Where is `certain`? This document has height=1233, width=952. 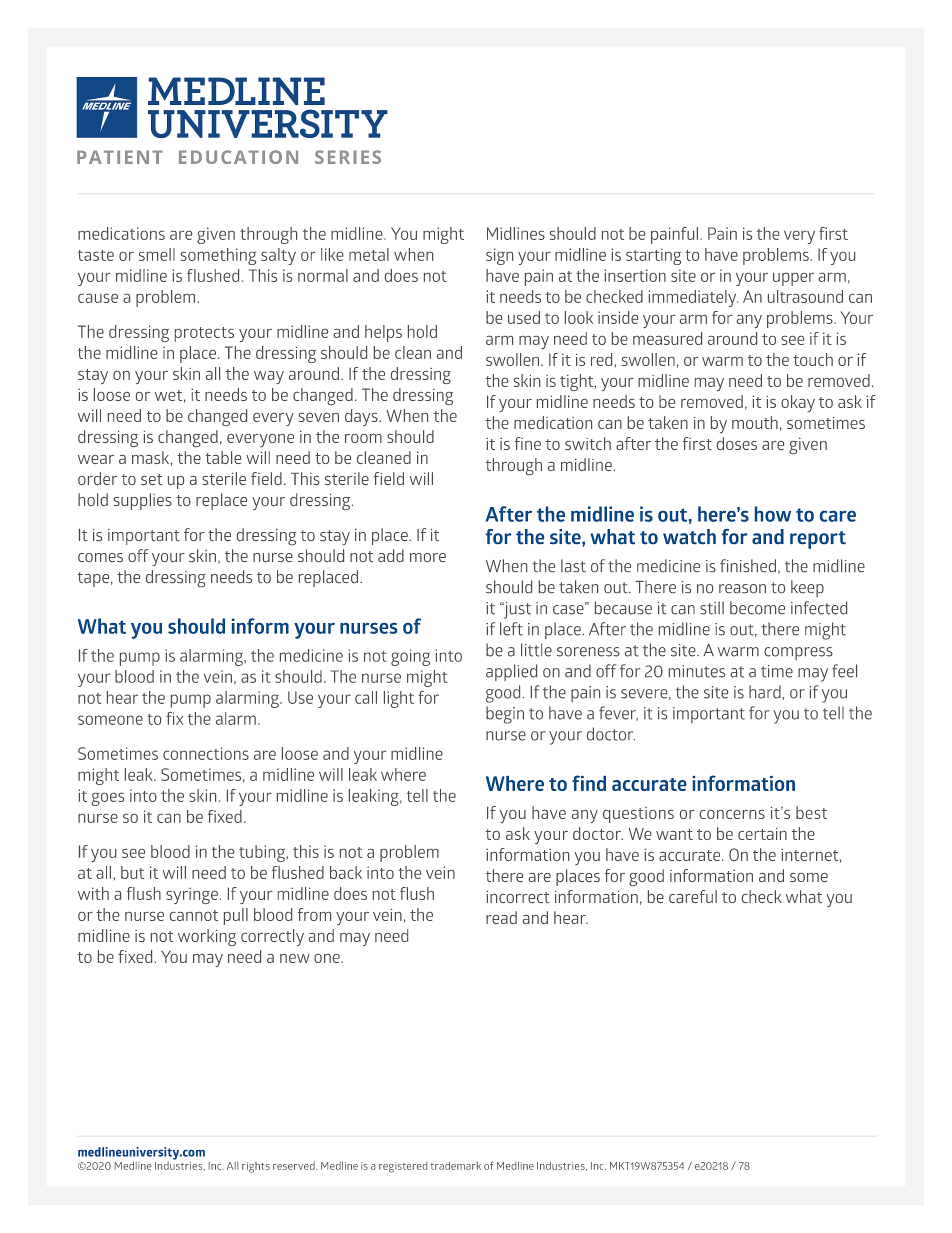 certain is located at coordinates (762, 834).
